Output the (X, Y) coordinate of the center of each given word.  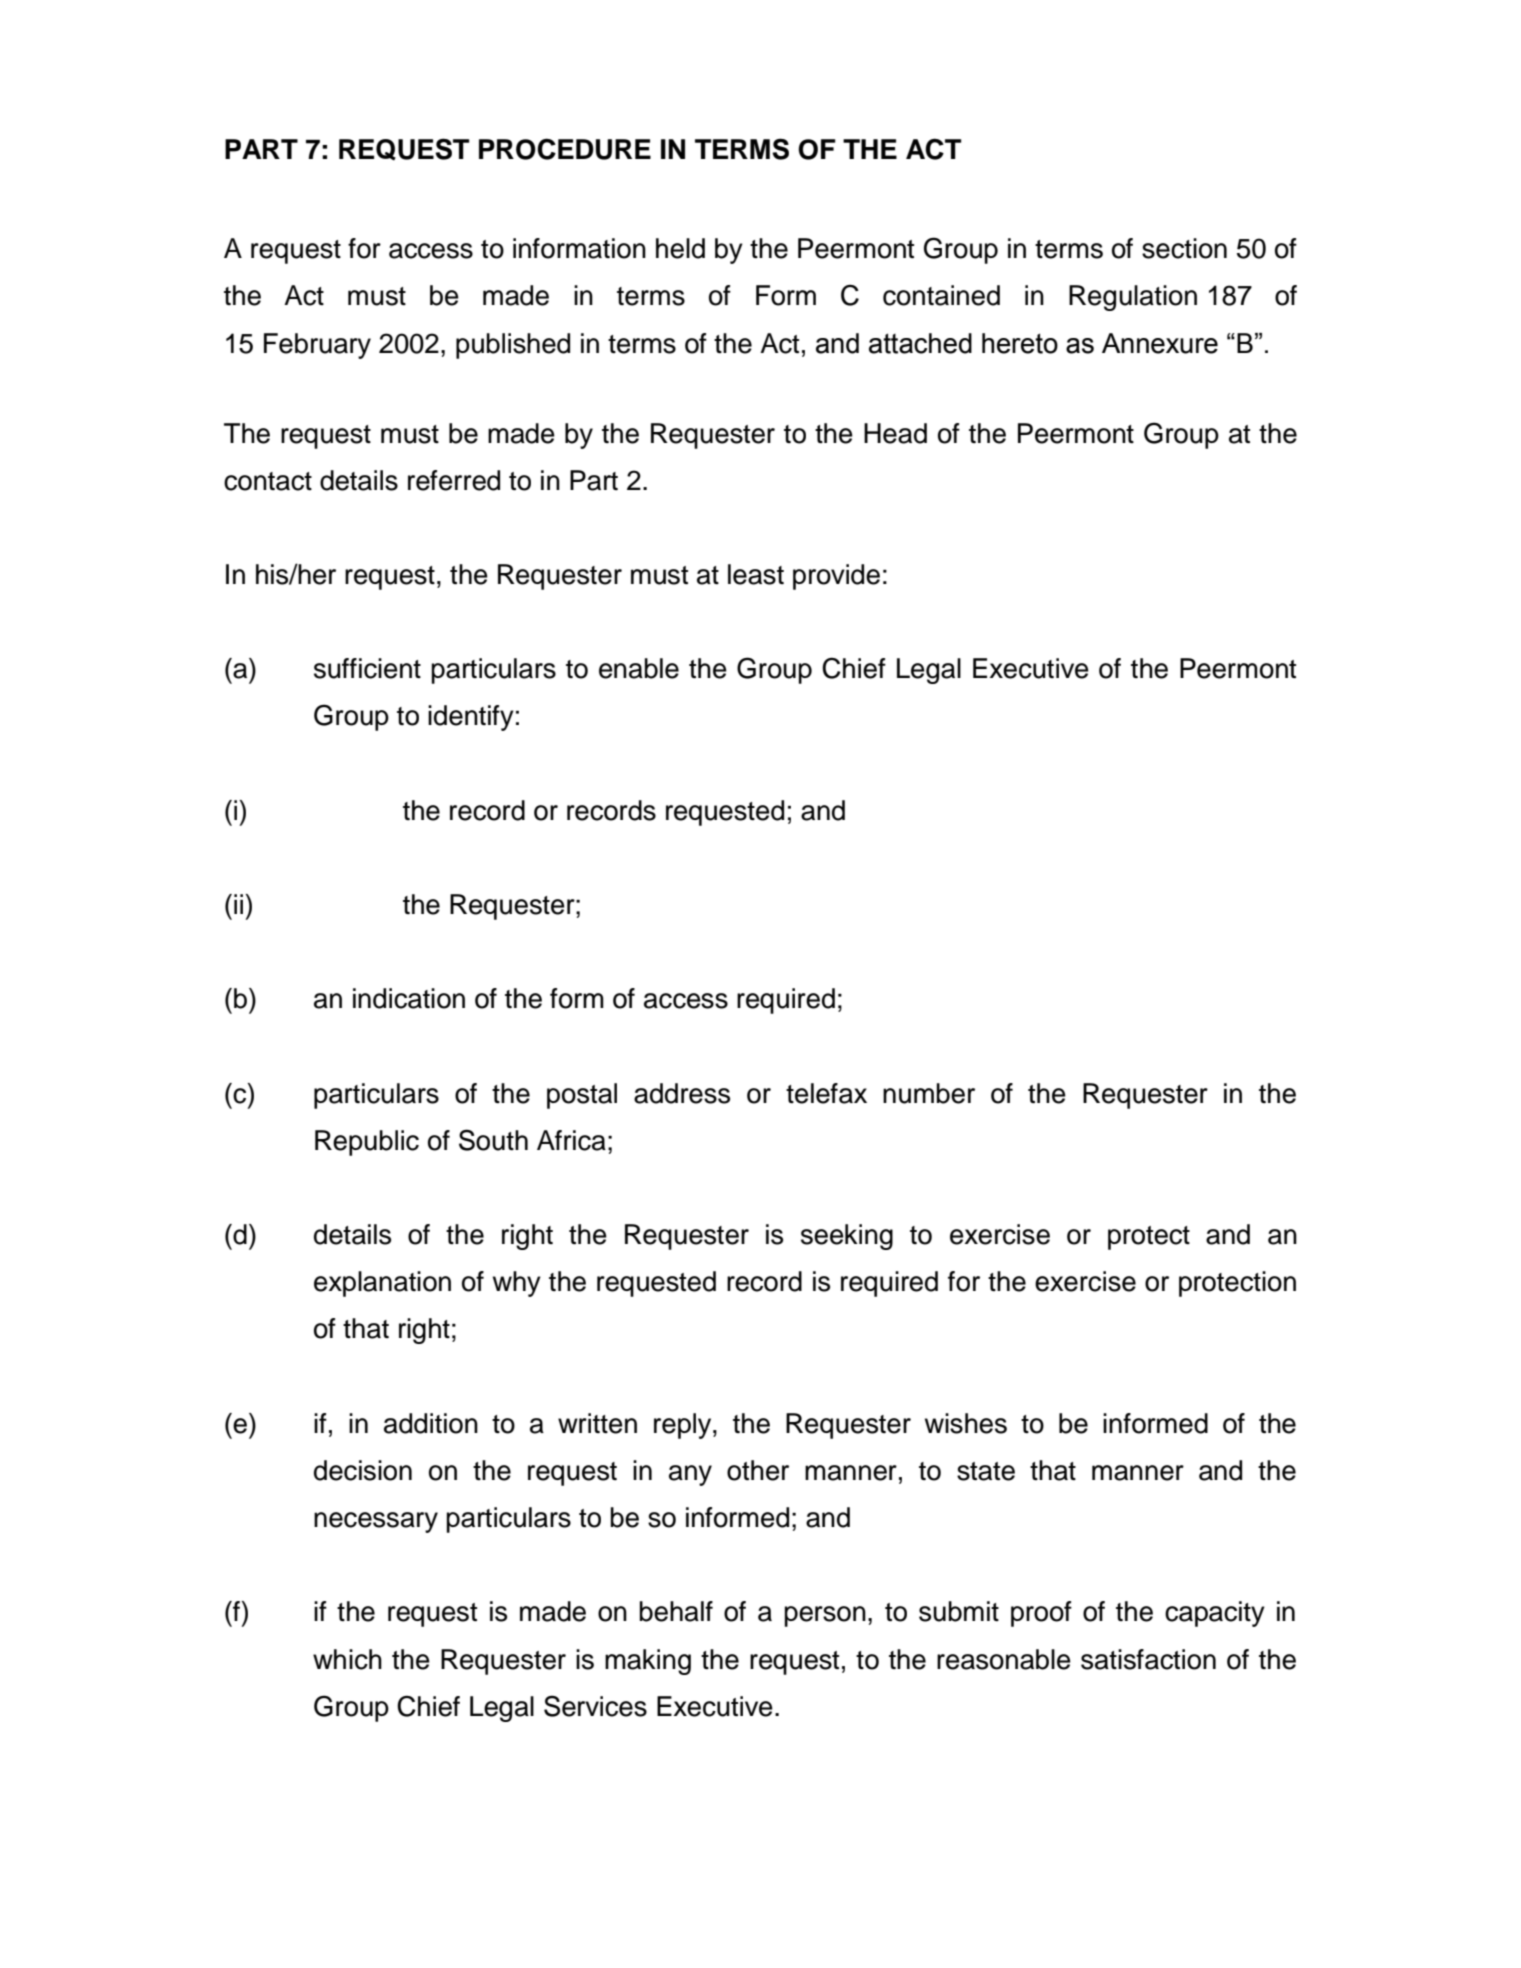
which (347, 1659)
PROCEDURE (565, 149)
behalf (676, 1611)
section (1184, 248)
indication (409, 998)
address (682, 1093)
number (929, 1093)
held (680, 248)
